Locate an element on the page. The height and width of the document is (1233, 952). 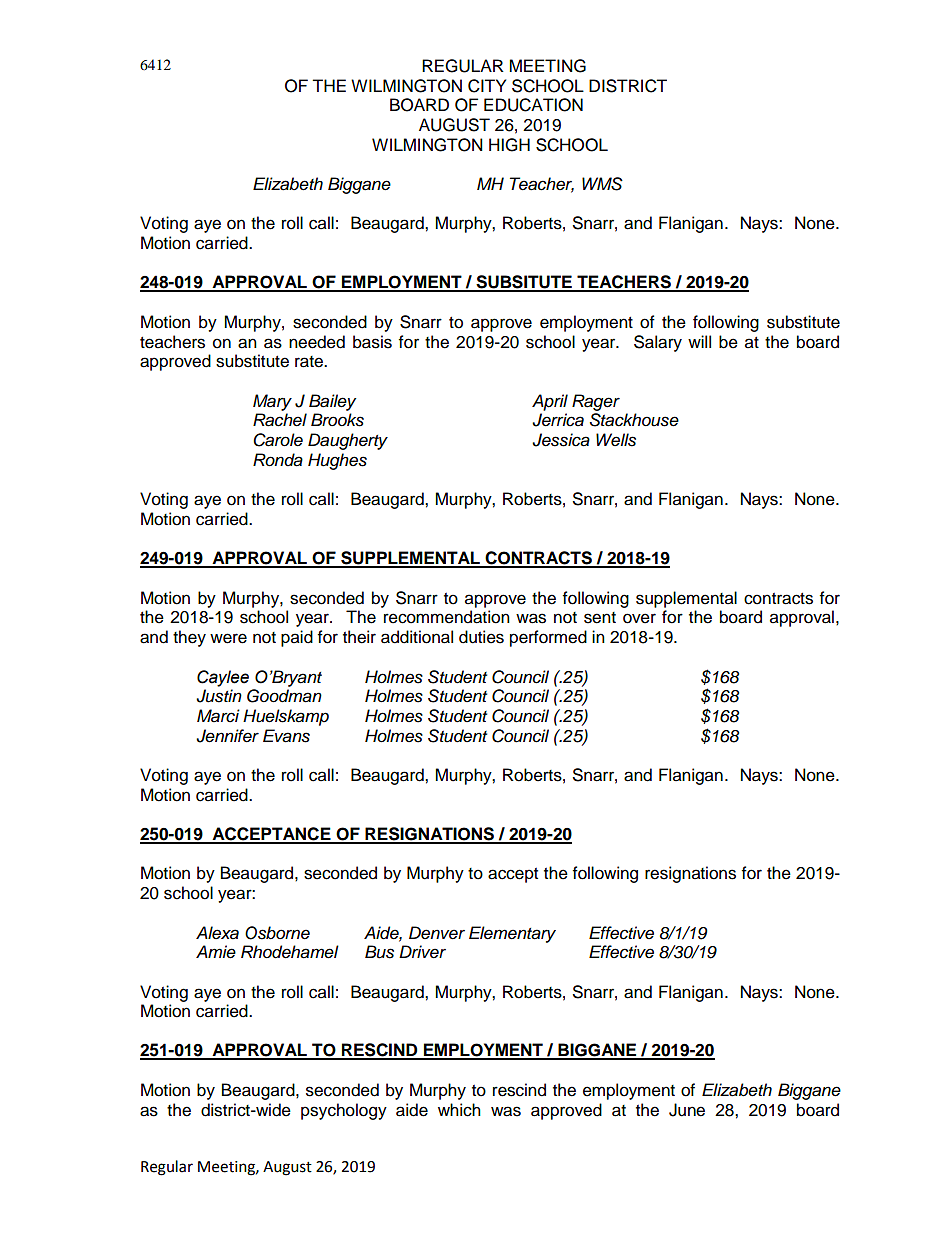
which is located at coordinates (459, 1110).
